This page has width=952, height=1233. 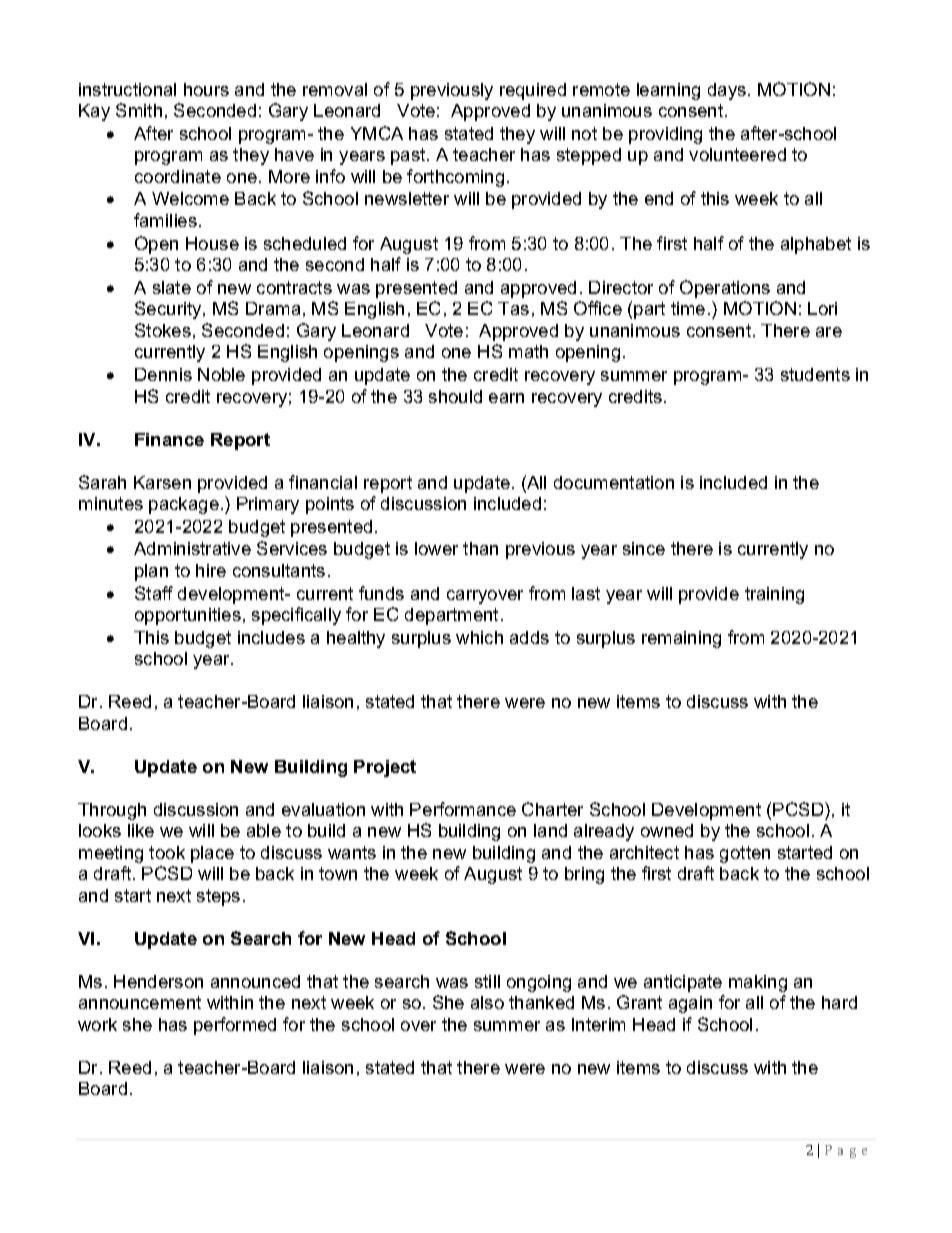 I want to click on Henderson, so click(x=158, y=981).
